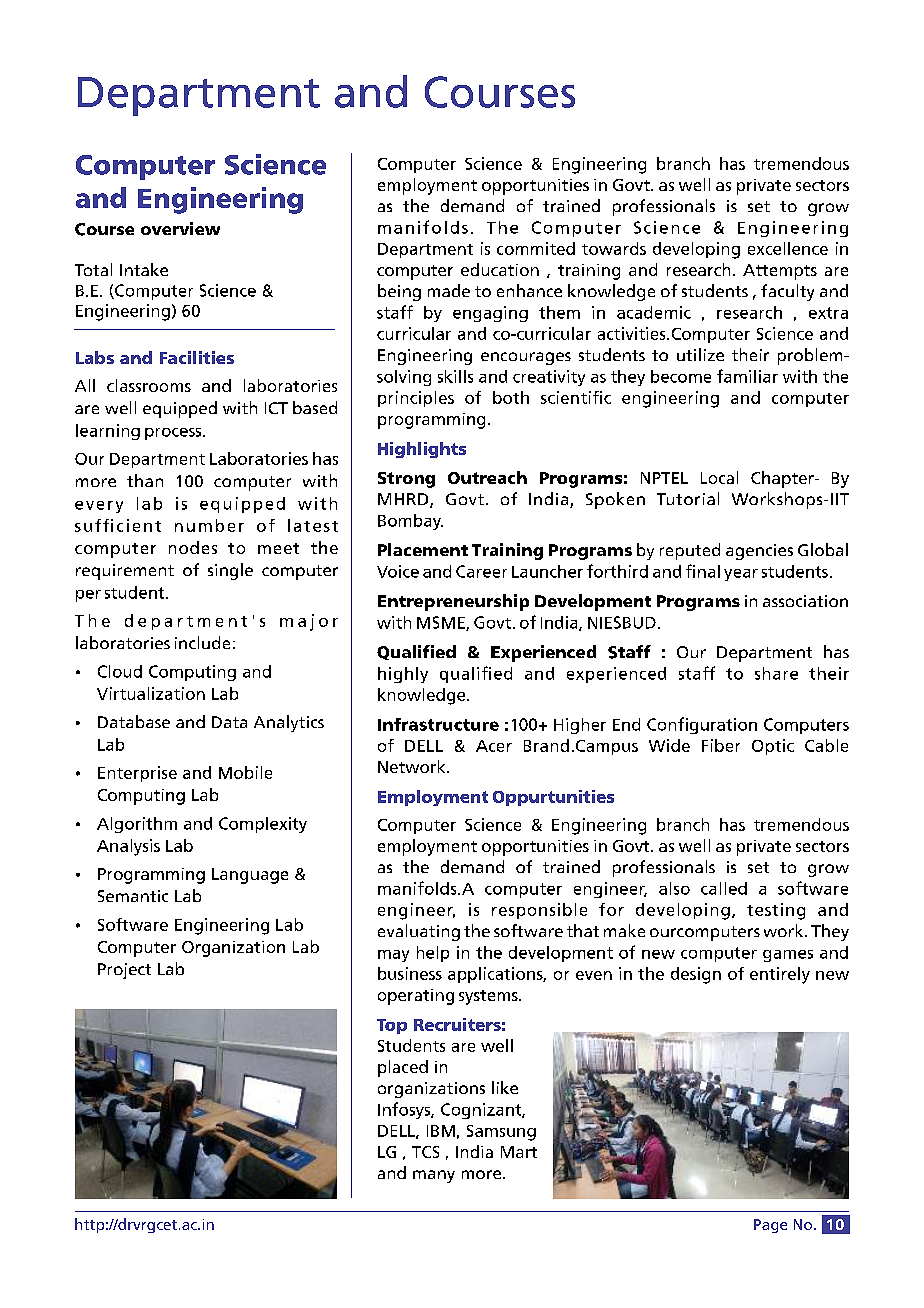 The width and height of the page is (924, 1308). What do you see at coordinates (780, 272) in the page?
I see `Attempts` at bounding box center [780, 272].
